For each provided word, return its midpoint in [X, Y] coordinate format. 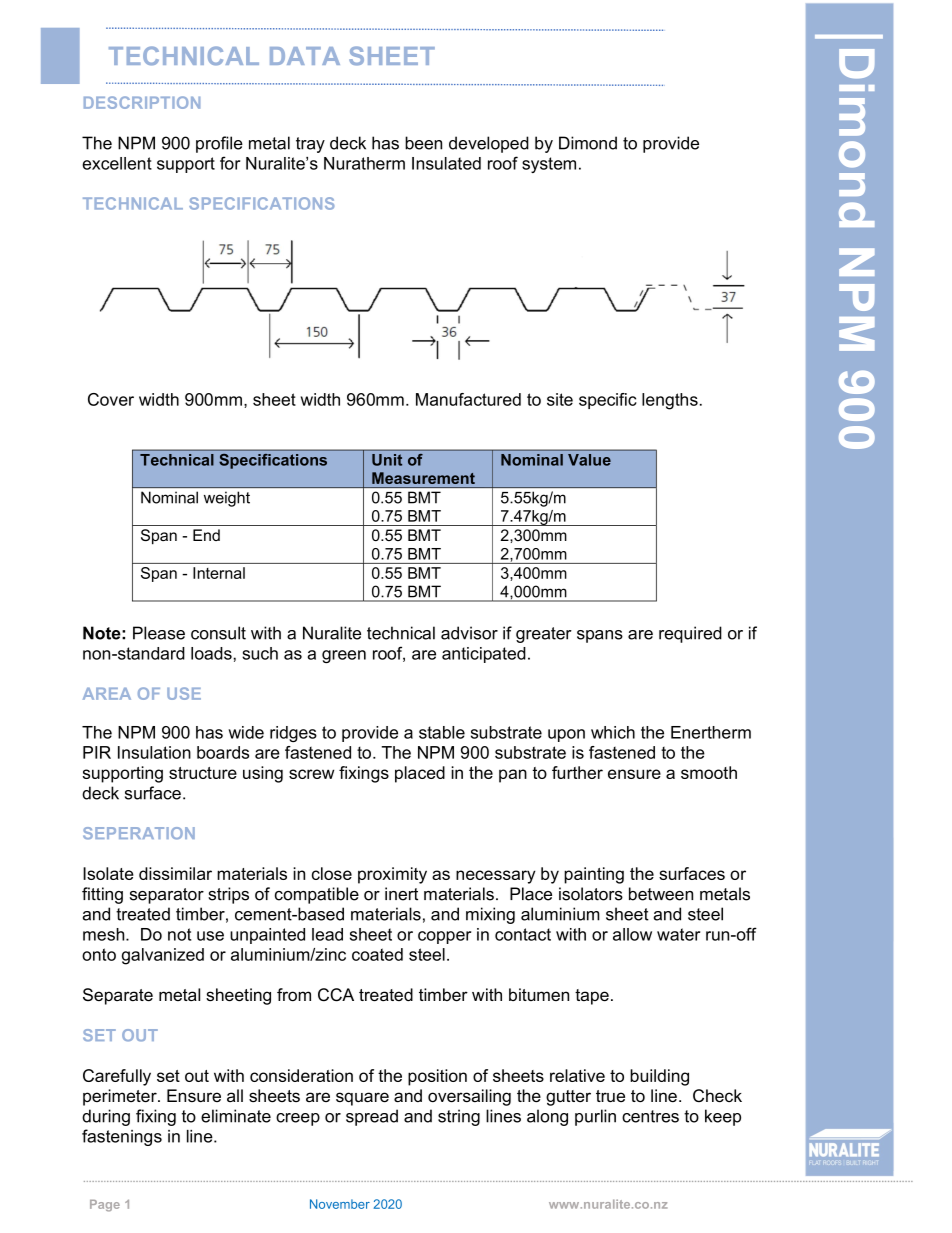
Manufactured [468, 399]
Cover [111, 399]
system [549, 165]
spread [372, 1117]
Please [159, 633]
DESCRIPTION [142, 102]
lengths [670, 401]
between [661, 894]
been [423, 143]
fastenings [122, 1137]
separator [167, 896]
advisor [469, 633]
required [690, 634]
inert [401, 894]
